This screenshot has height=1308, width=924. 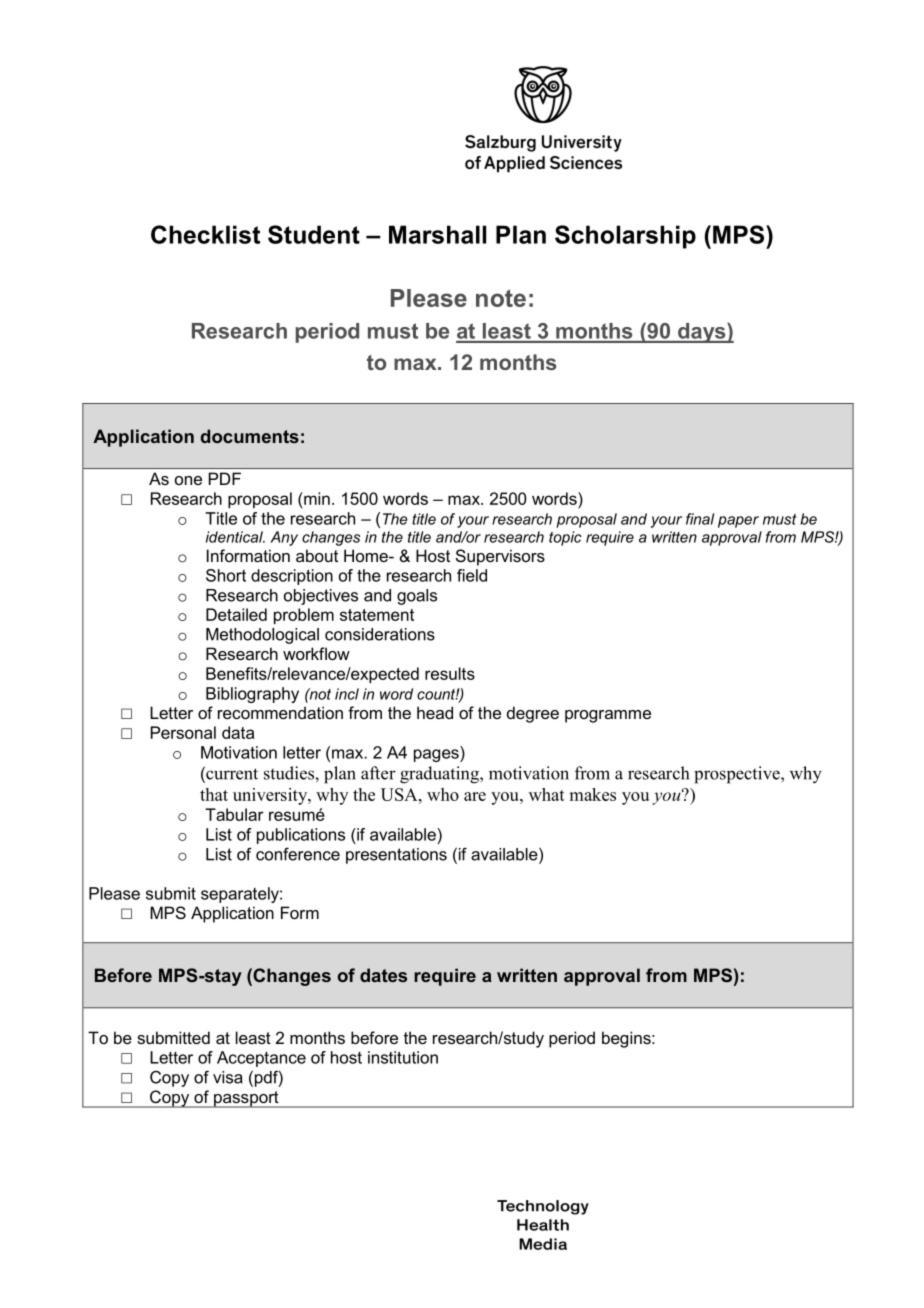 What do you see at coordinates (403, 1057) in the screenshot?
I see `institution` at bounding box center [403, 1057].
